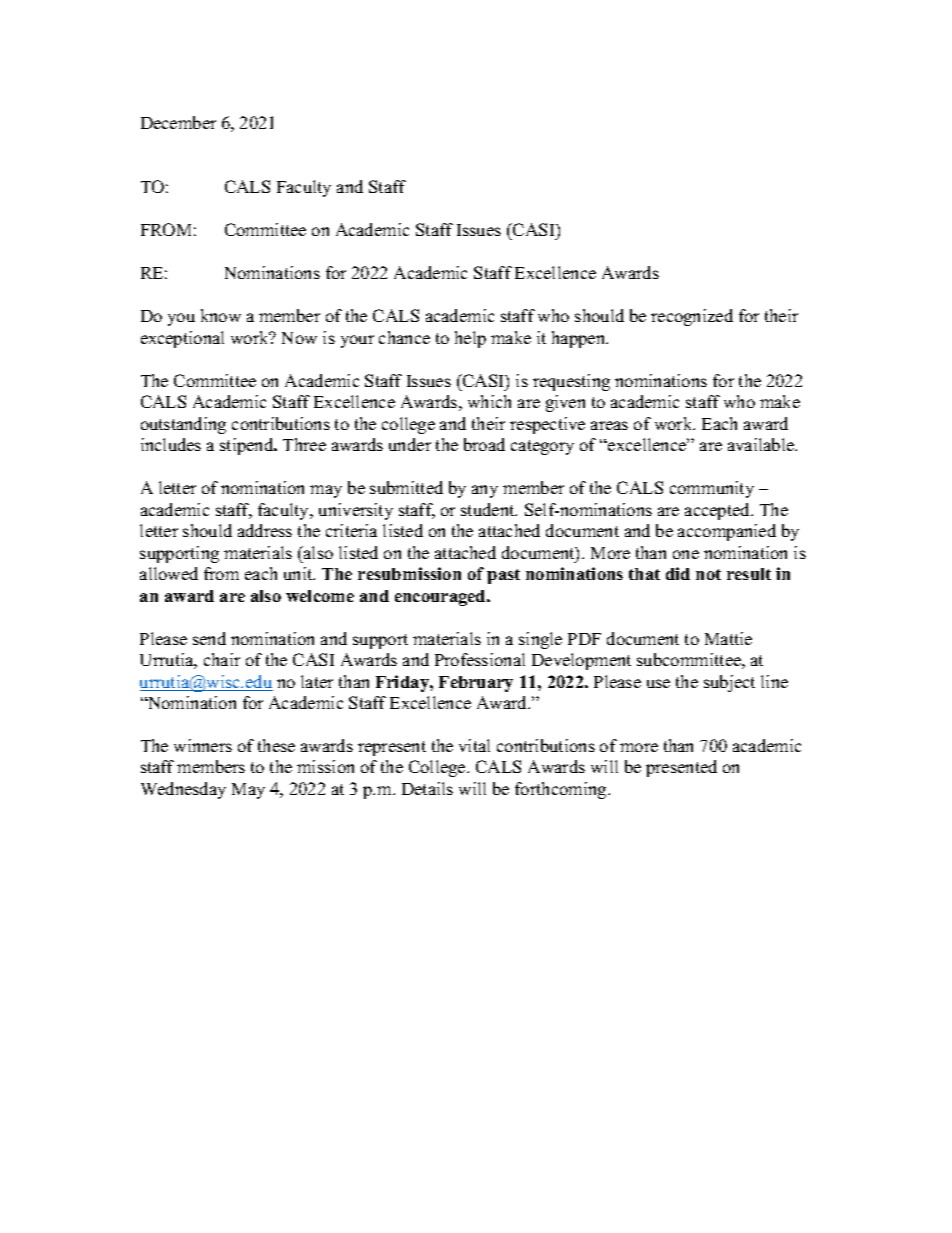  I want to click on December, so click(178, 122).
